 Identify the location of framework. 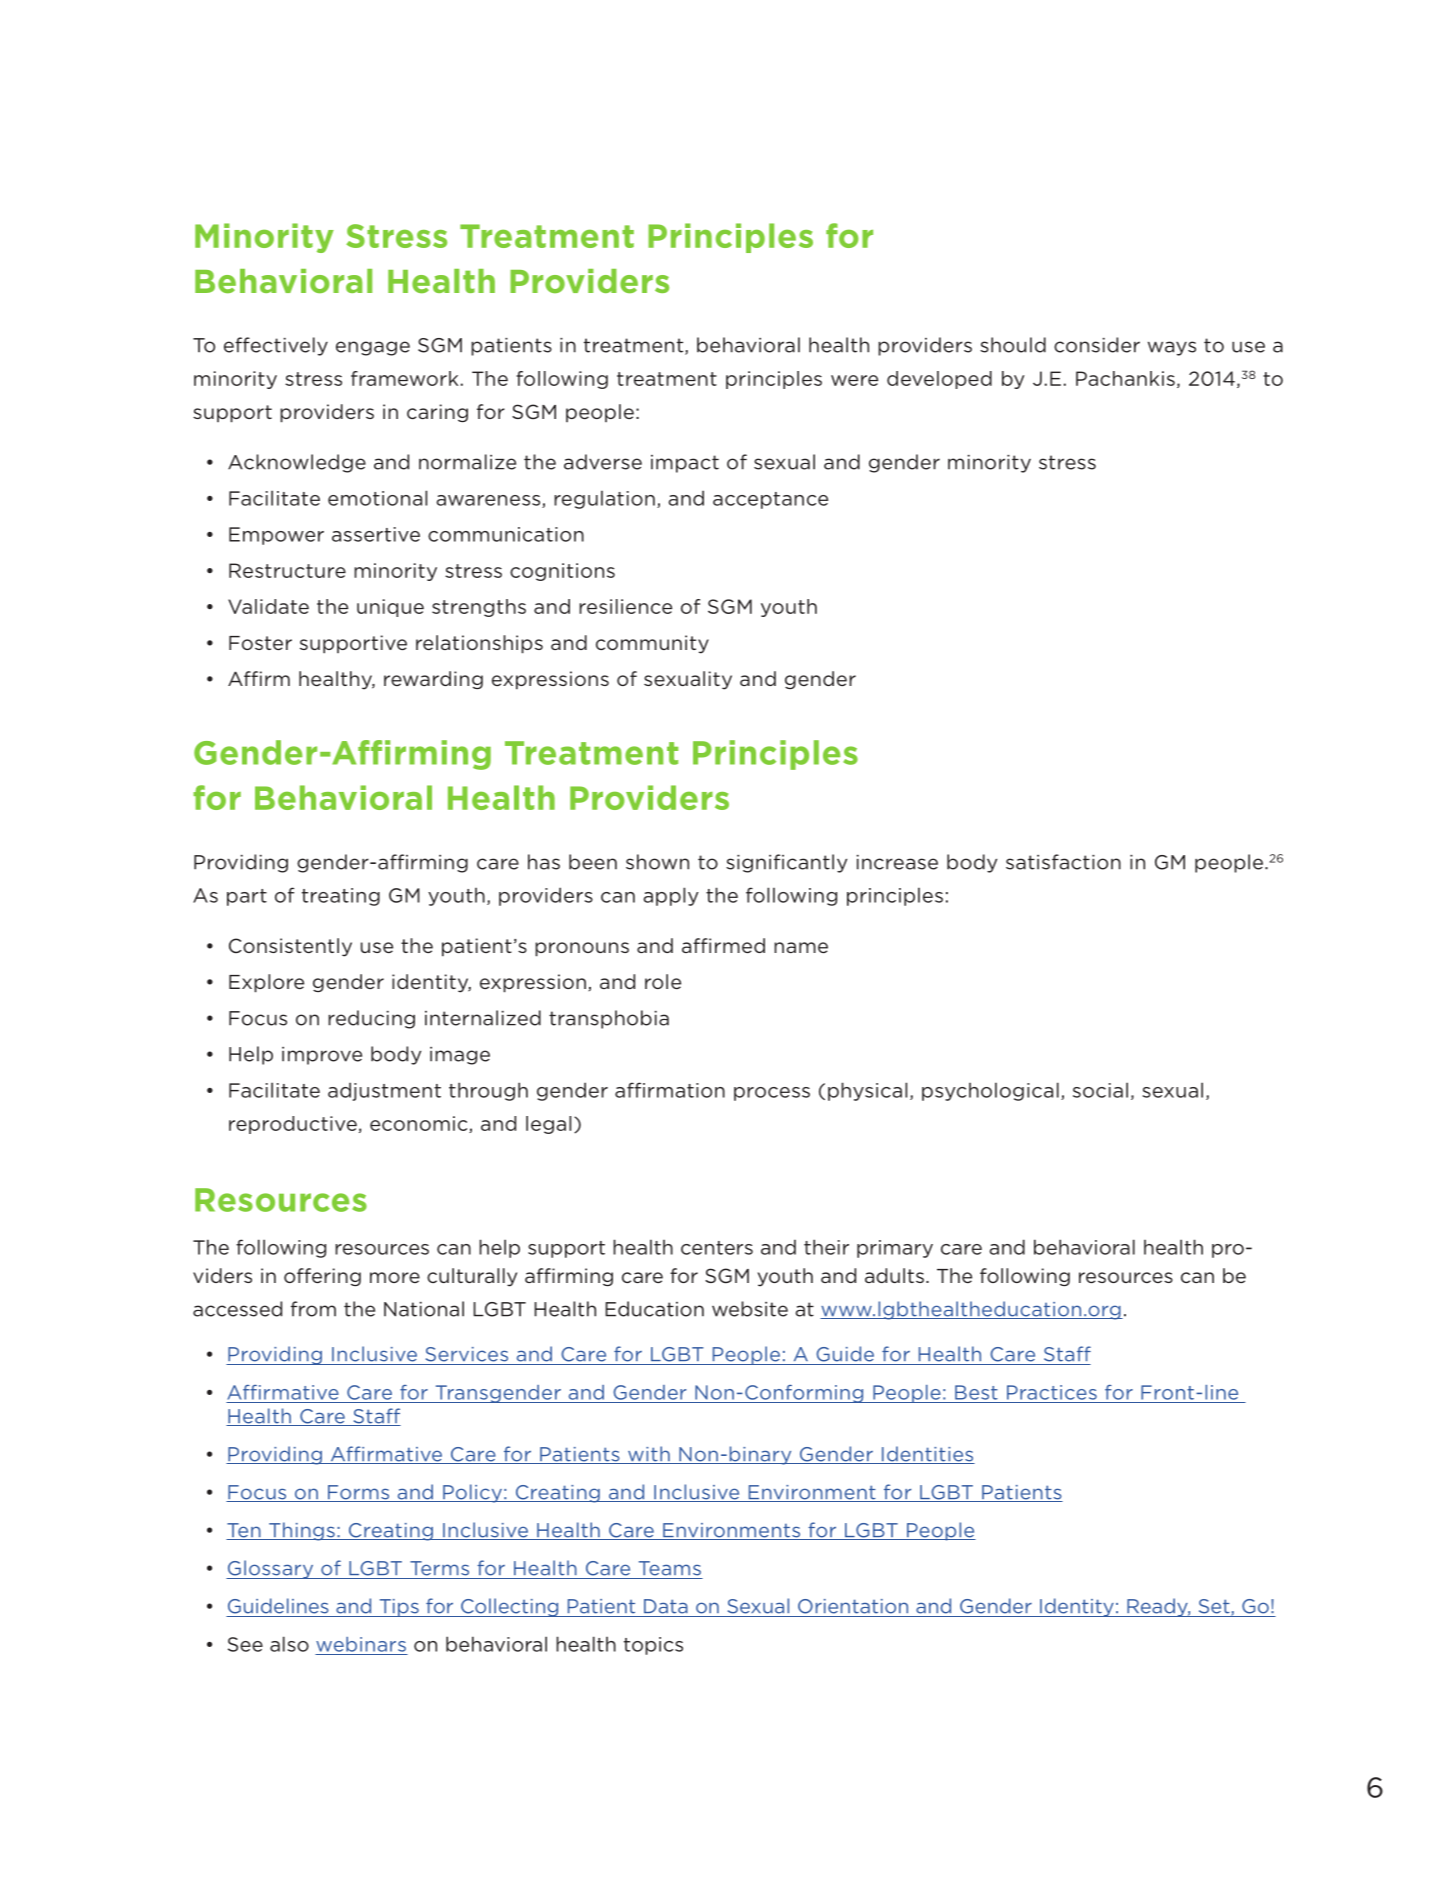
(404, 378).
